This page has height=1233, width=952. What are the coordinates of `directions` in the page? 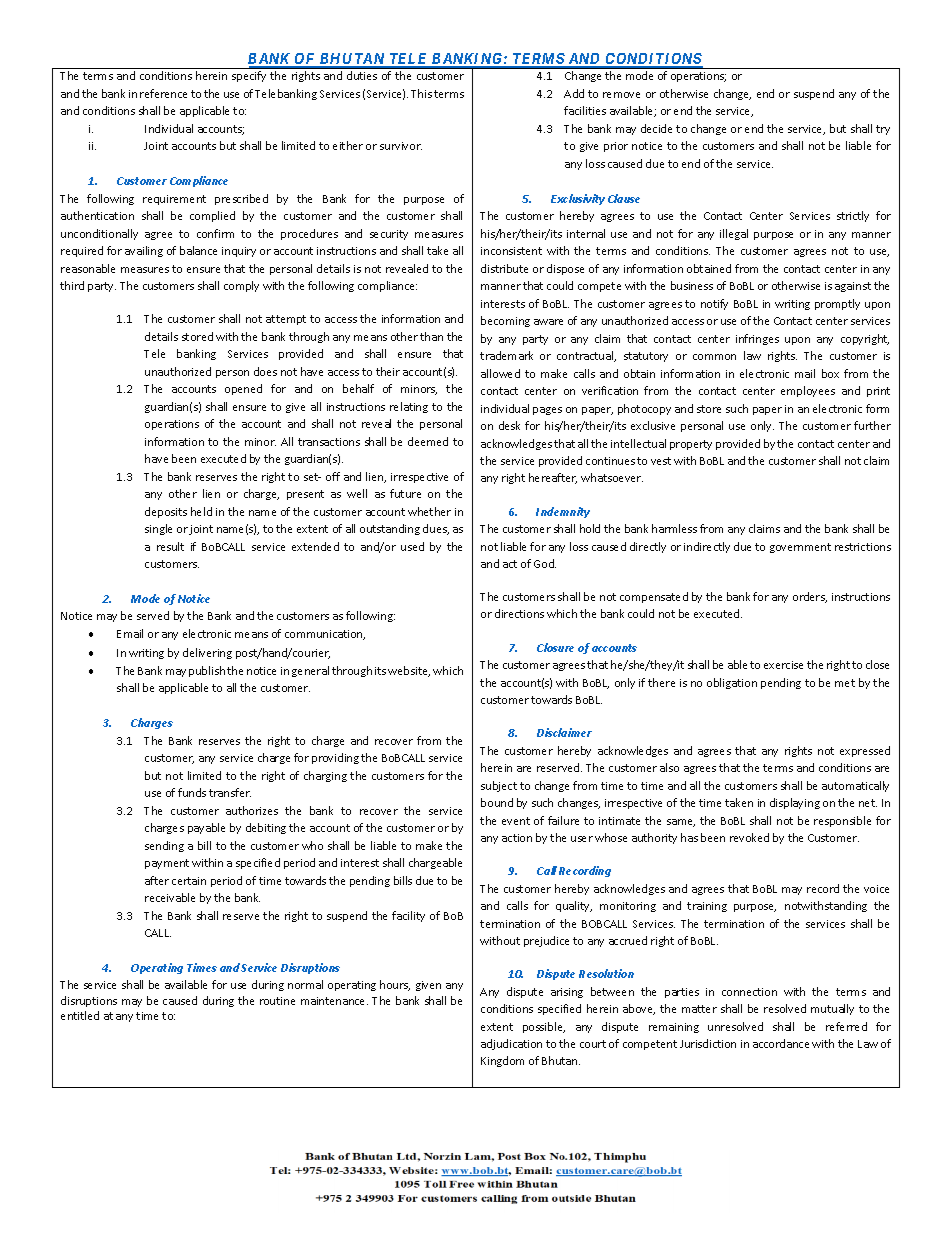 It's located at (519, 613).
